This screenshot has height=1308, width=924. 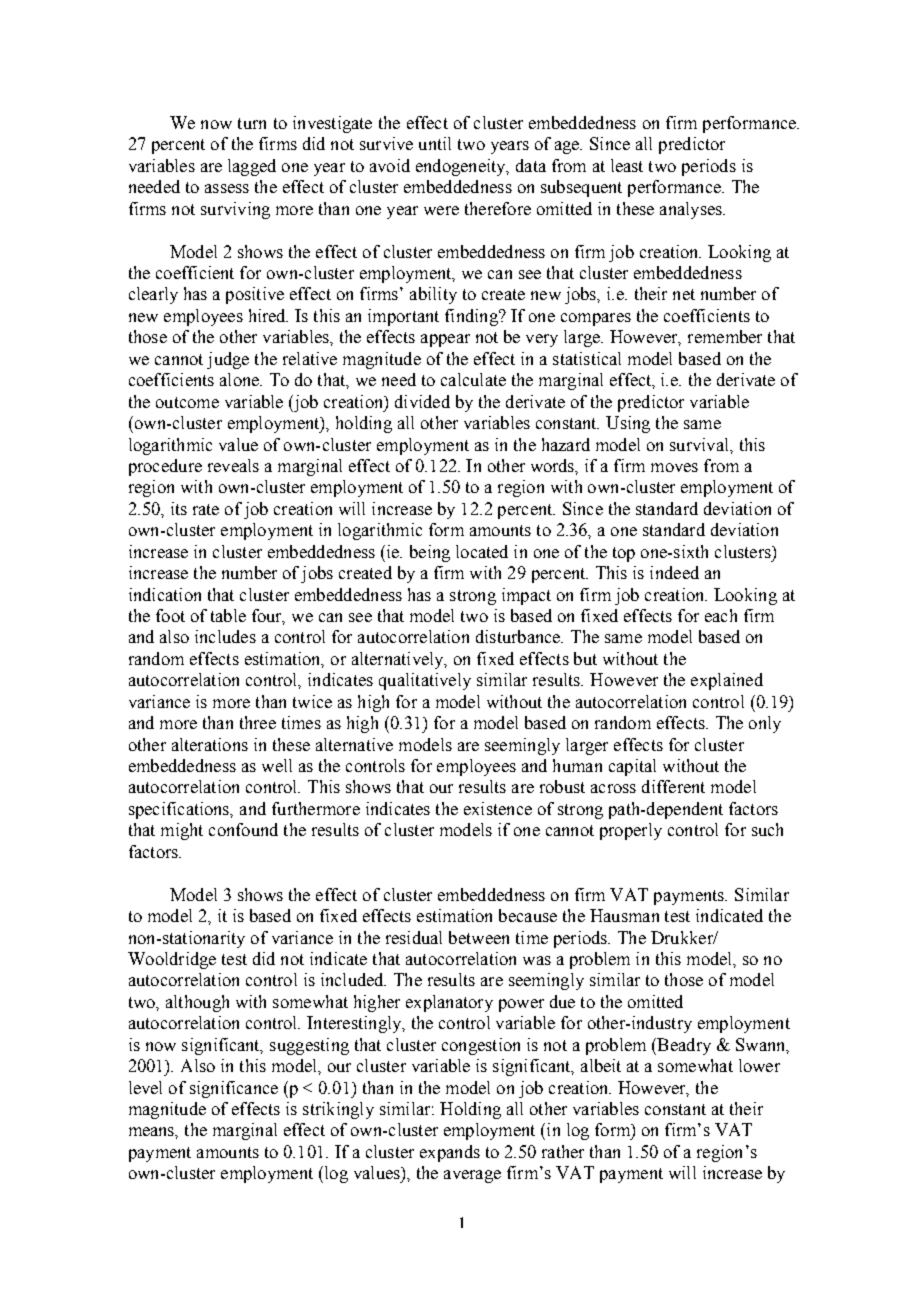 I want to click on Swann, so click(x=762, y=1045).
